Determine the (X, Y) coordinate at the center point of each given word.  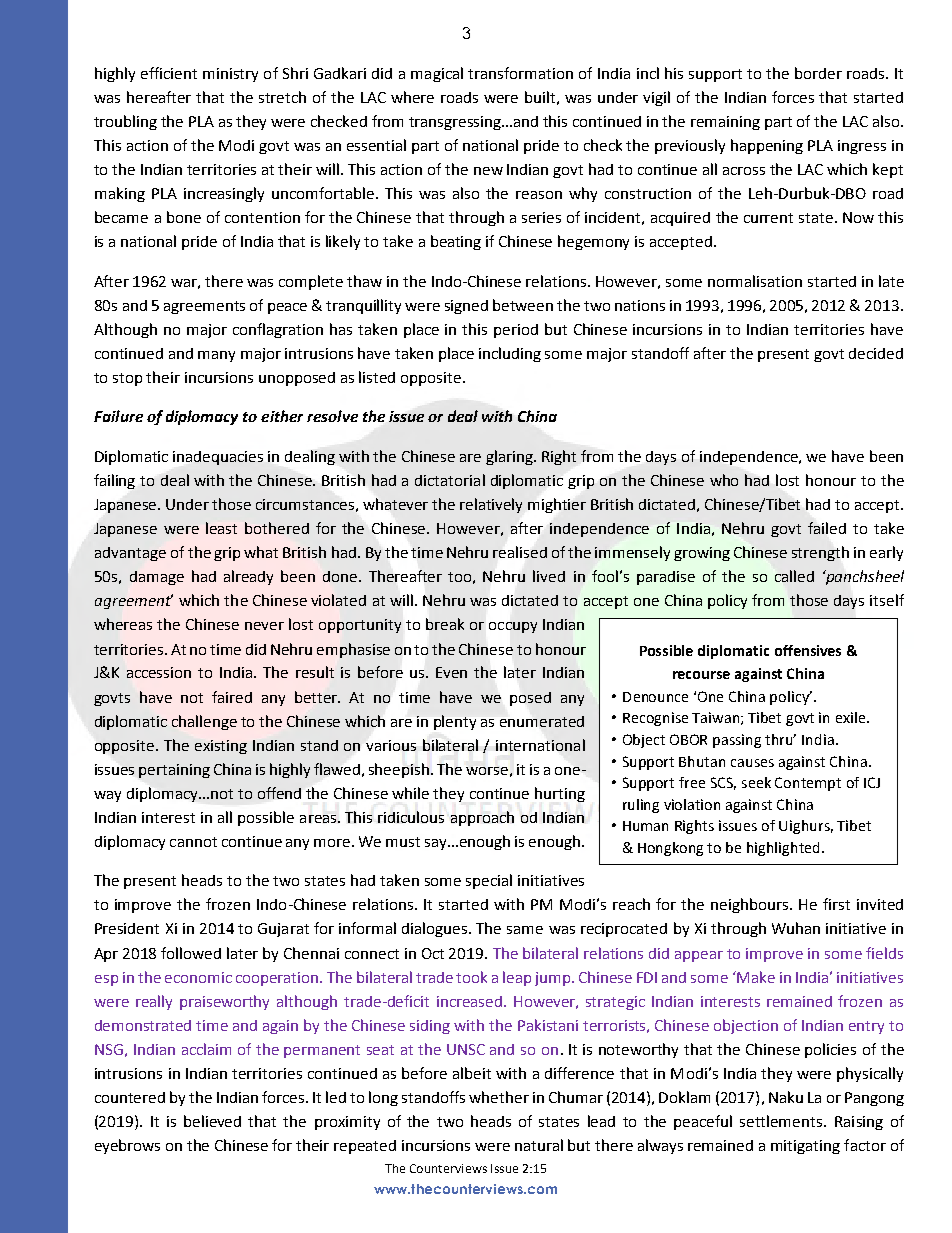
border (818, 73)
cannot (193, 842)
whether (499, 1097)
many (216, 356)
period (516, 331)
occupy (513, 627)
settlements (782, 1121)
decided (876, 353)
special (489, 881)
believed (212, 1121)
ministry (230, 75)
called (794, 576)
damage (157, 578)
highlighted (783, 849)
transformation (520, 73)
